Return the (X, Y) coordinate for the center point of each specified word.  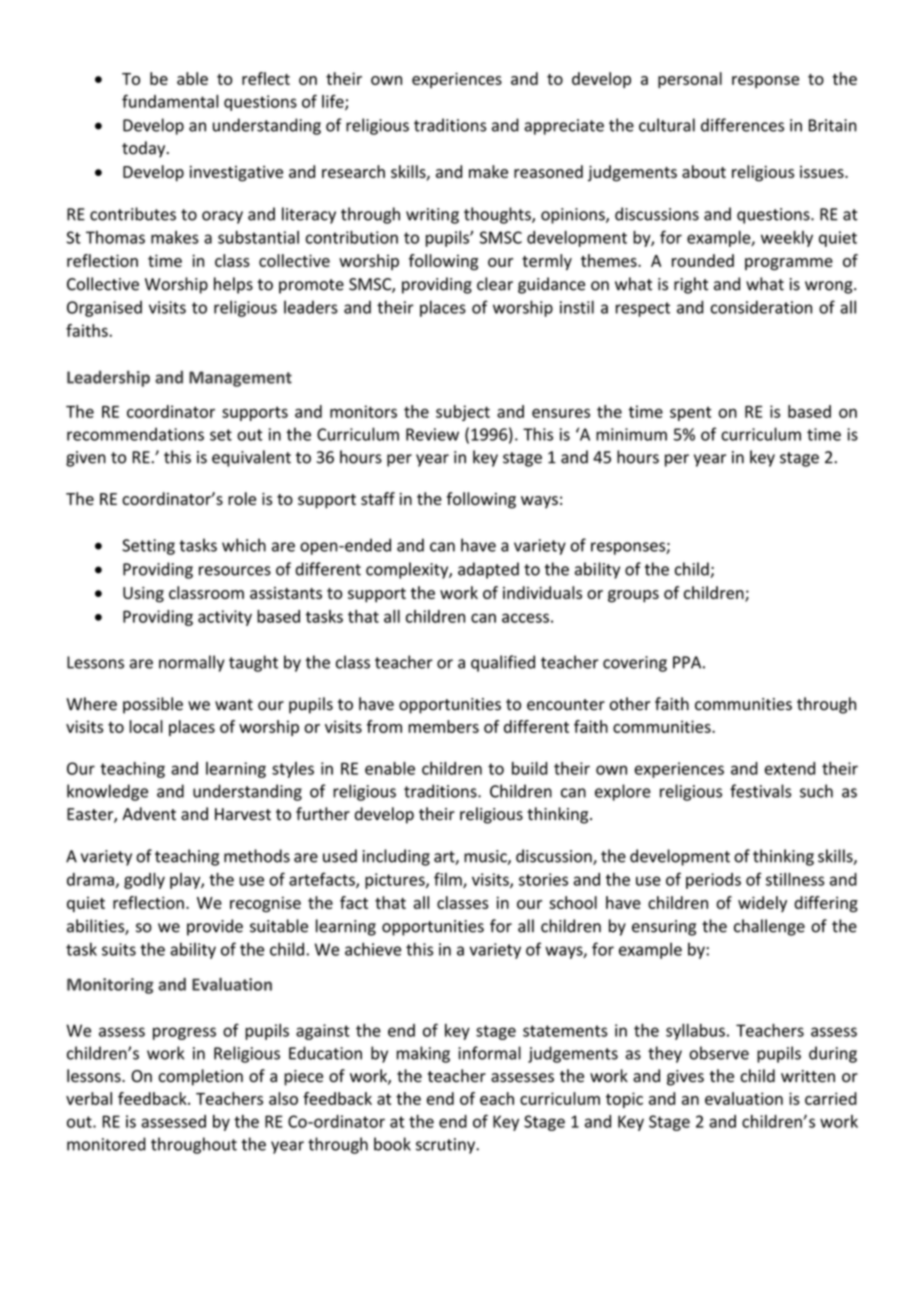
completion (201, 1077)
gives (685, 1078)
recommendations (135, 434)
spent (690, 414)
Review (432, 434)
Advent (149, 814)
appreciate (564, 127)
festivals (760, 791)
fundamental (170, 101)
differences (742, 125)
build (529, 768)
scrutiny (446, 1146)
